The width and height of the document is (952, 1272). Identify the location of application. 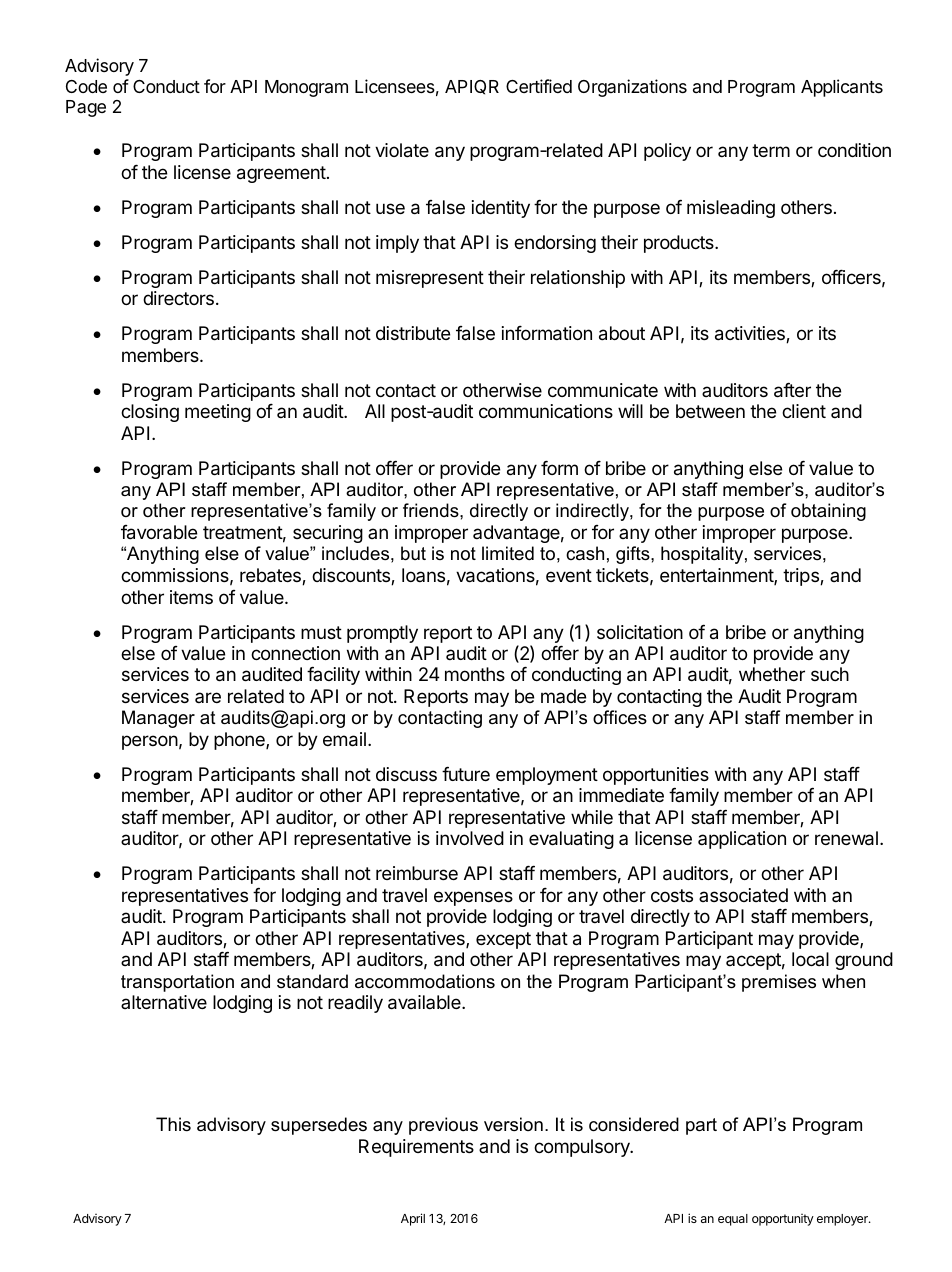
(742, 840).
